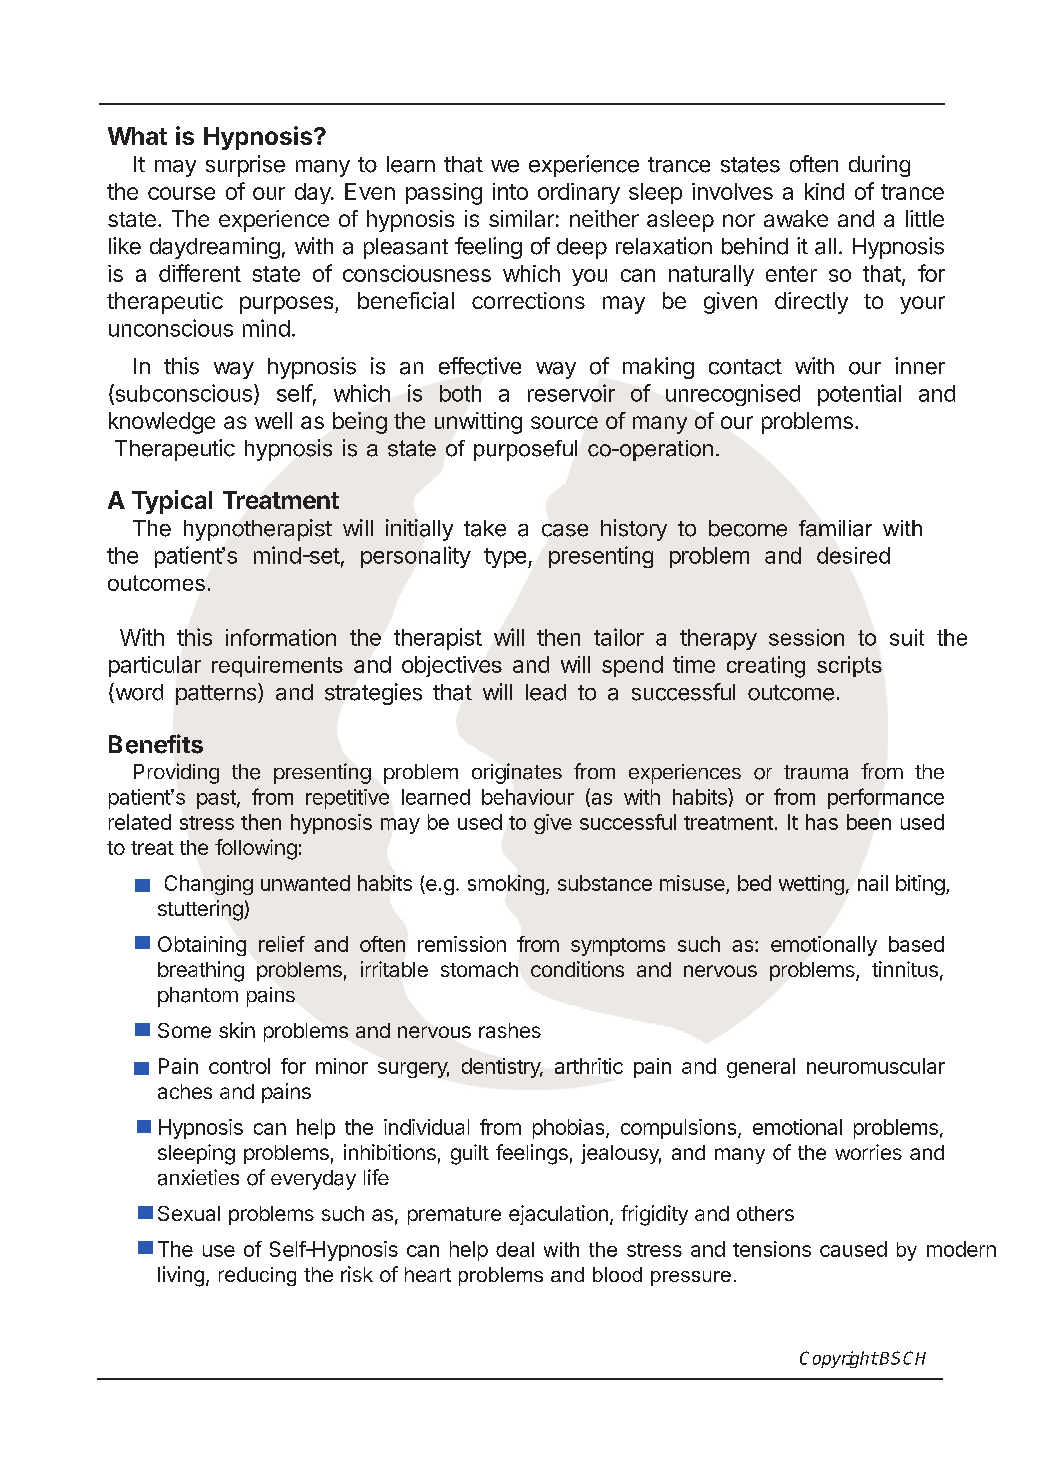  I want to click on during, so click(879, 166).
